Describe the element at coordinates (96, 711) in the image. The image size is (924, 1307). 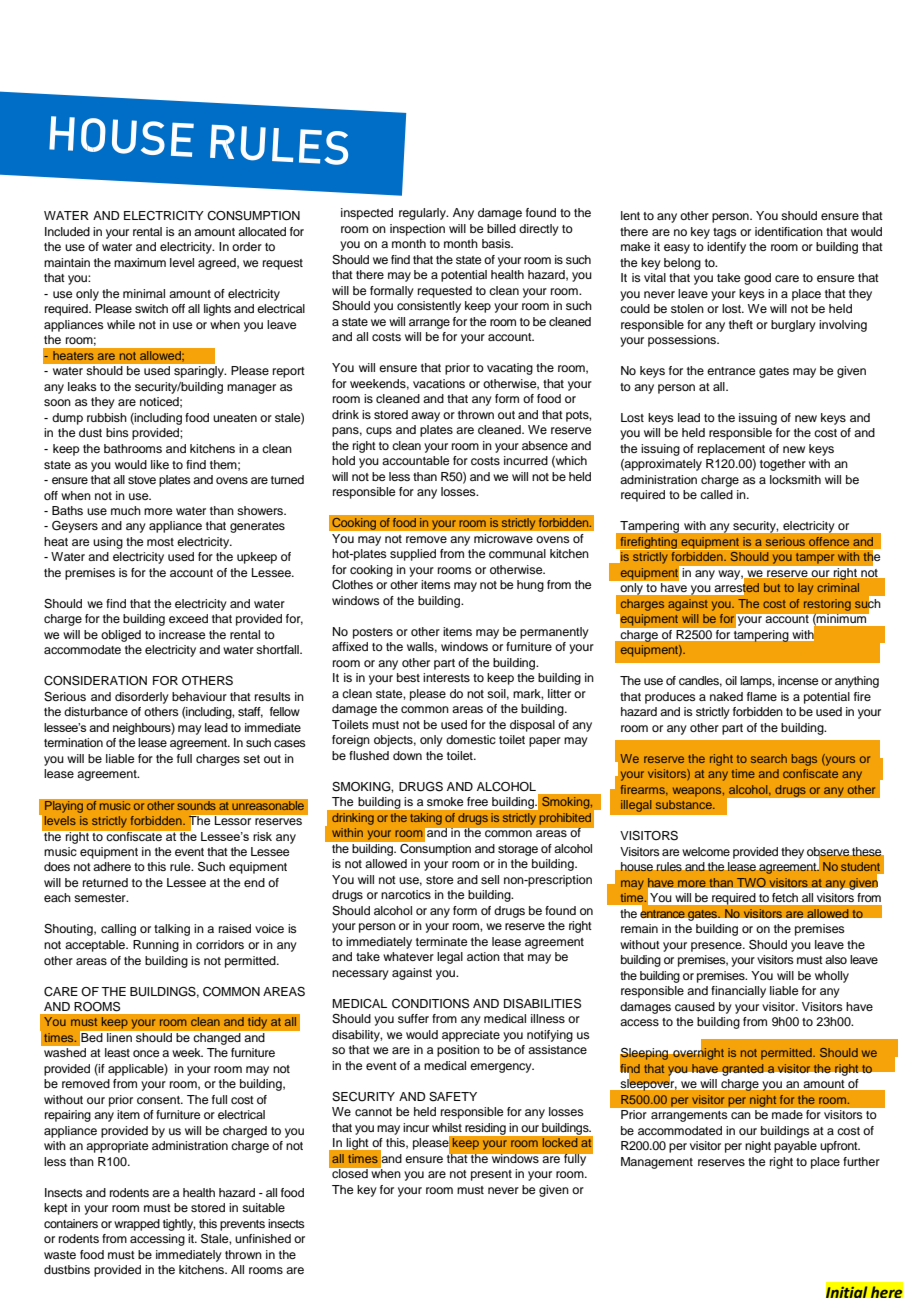
I see `disturbance` at that location.
